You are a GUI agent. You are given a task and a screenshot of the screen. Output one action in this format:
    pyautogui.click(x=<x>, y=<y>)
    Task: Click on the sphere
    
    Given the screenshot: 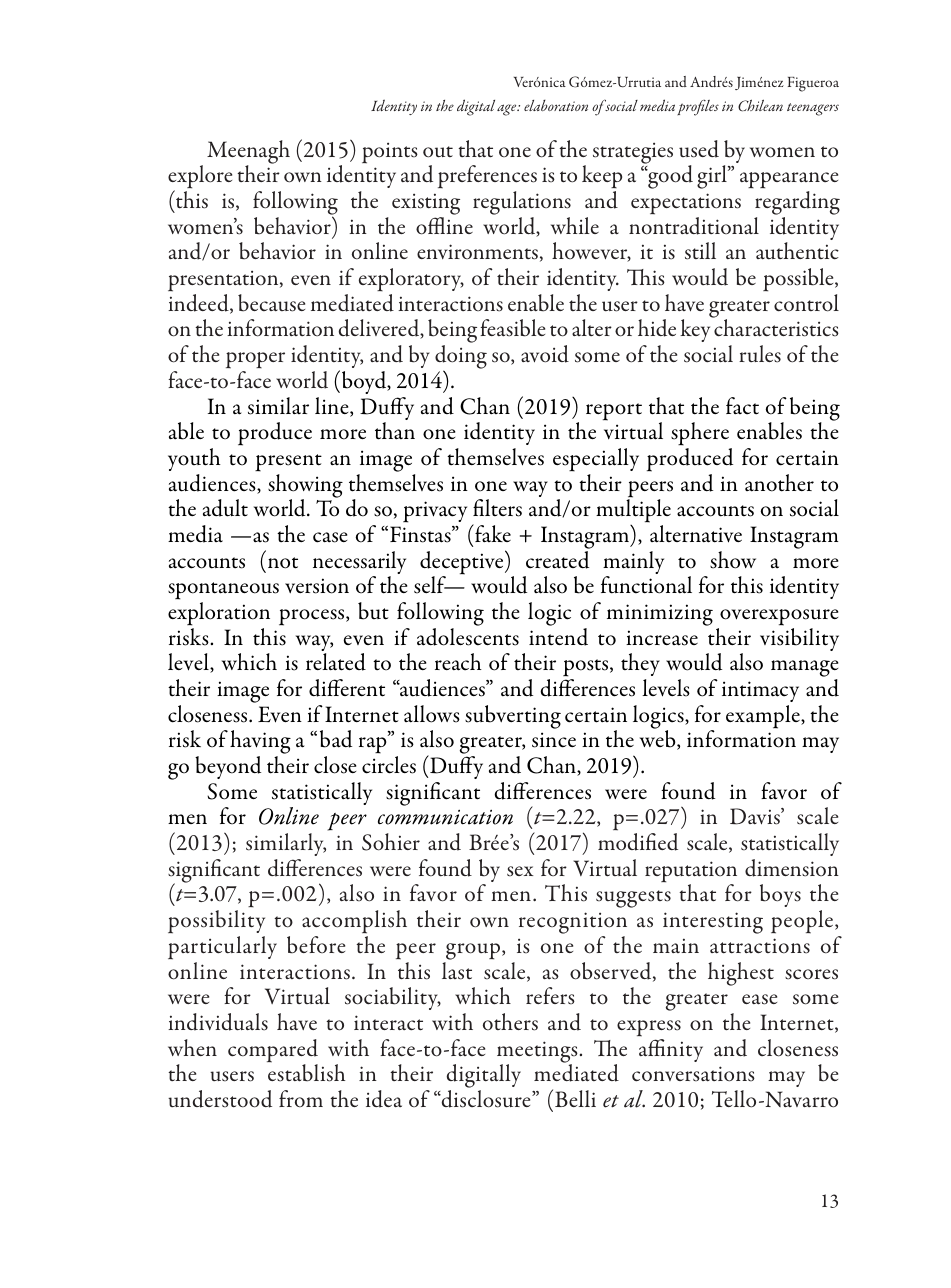 What is the action you would take?
    pyautogui.click(x=700, y=434)
